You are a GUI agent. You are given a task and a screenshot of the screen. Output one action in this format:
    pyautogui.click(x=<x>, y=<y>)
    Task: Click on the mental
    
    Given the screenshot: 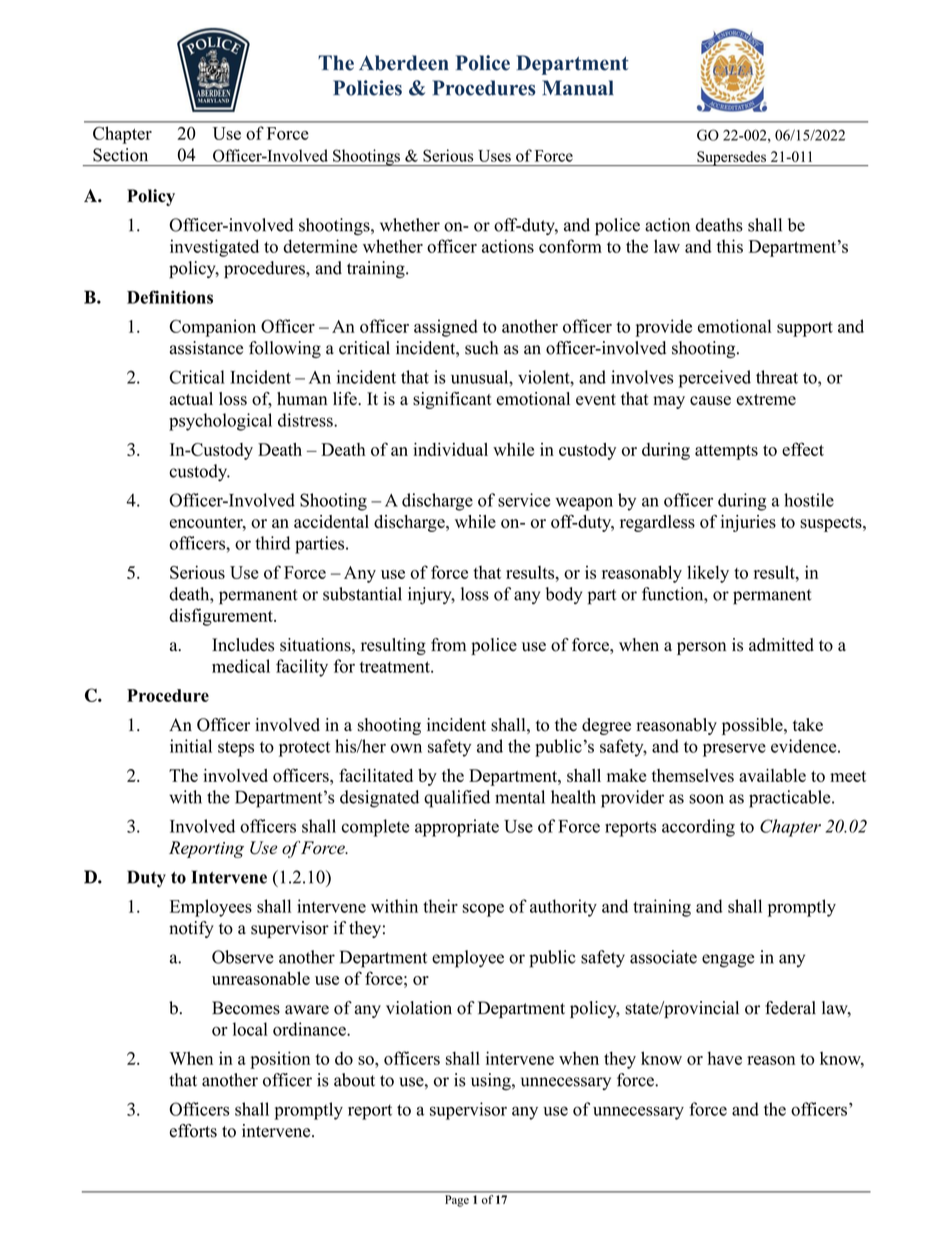 What is the action you would take?
    pyautogui.click(x=520, y=797)
